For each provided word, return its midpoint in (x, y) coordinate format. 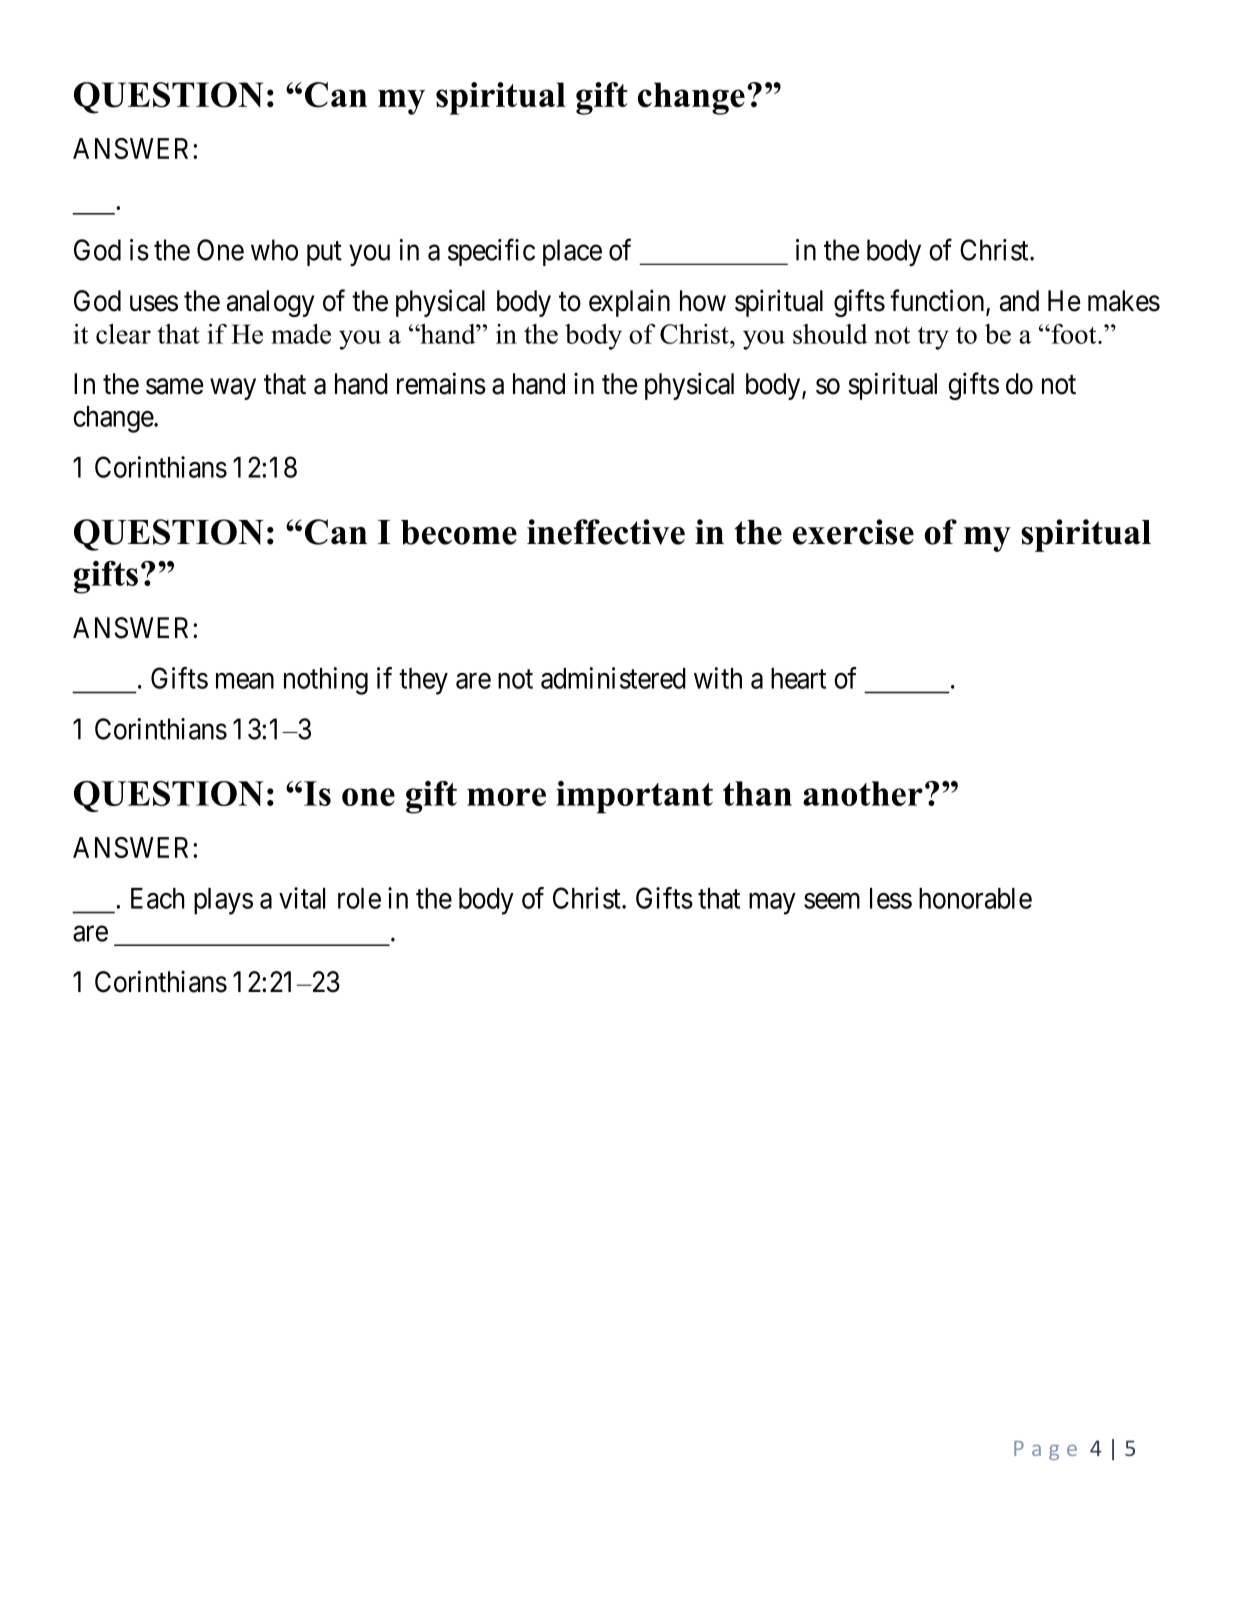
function (938, 301)
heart (798, 678)
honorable (975, 898)
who (274, 250)
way (233, 389)
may (772, 904)
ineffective (606, 532)
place (572, 252)
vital (302, 898)
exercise (853, 532)
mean (245, 681)
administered (613, 678)
